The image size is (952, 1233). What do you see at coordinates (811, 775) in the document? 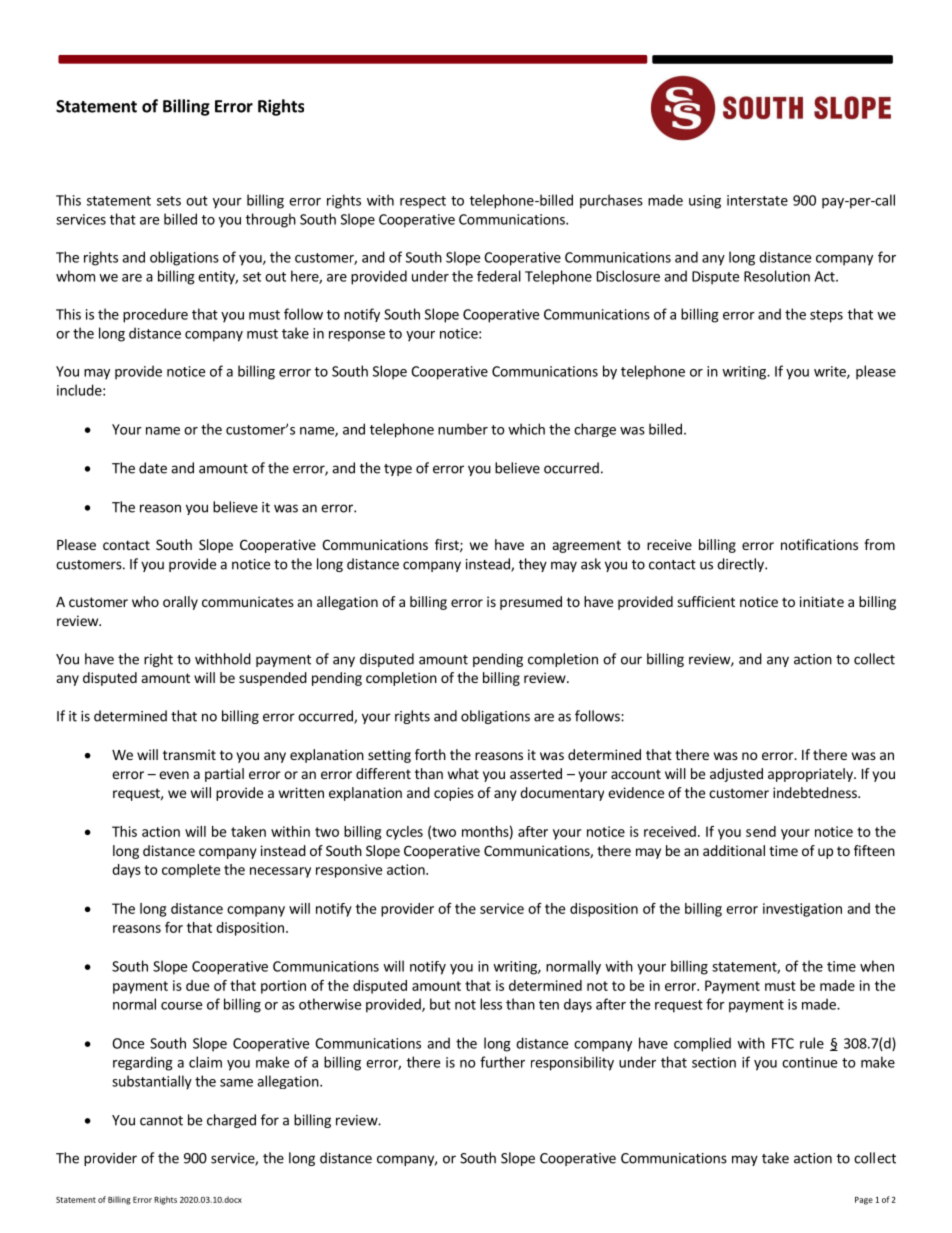
I see `appropriately` at bounding box center [811, 775].
